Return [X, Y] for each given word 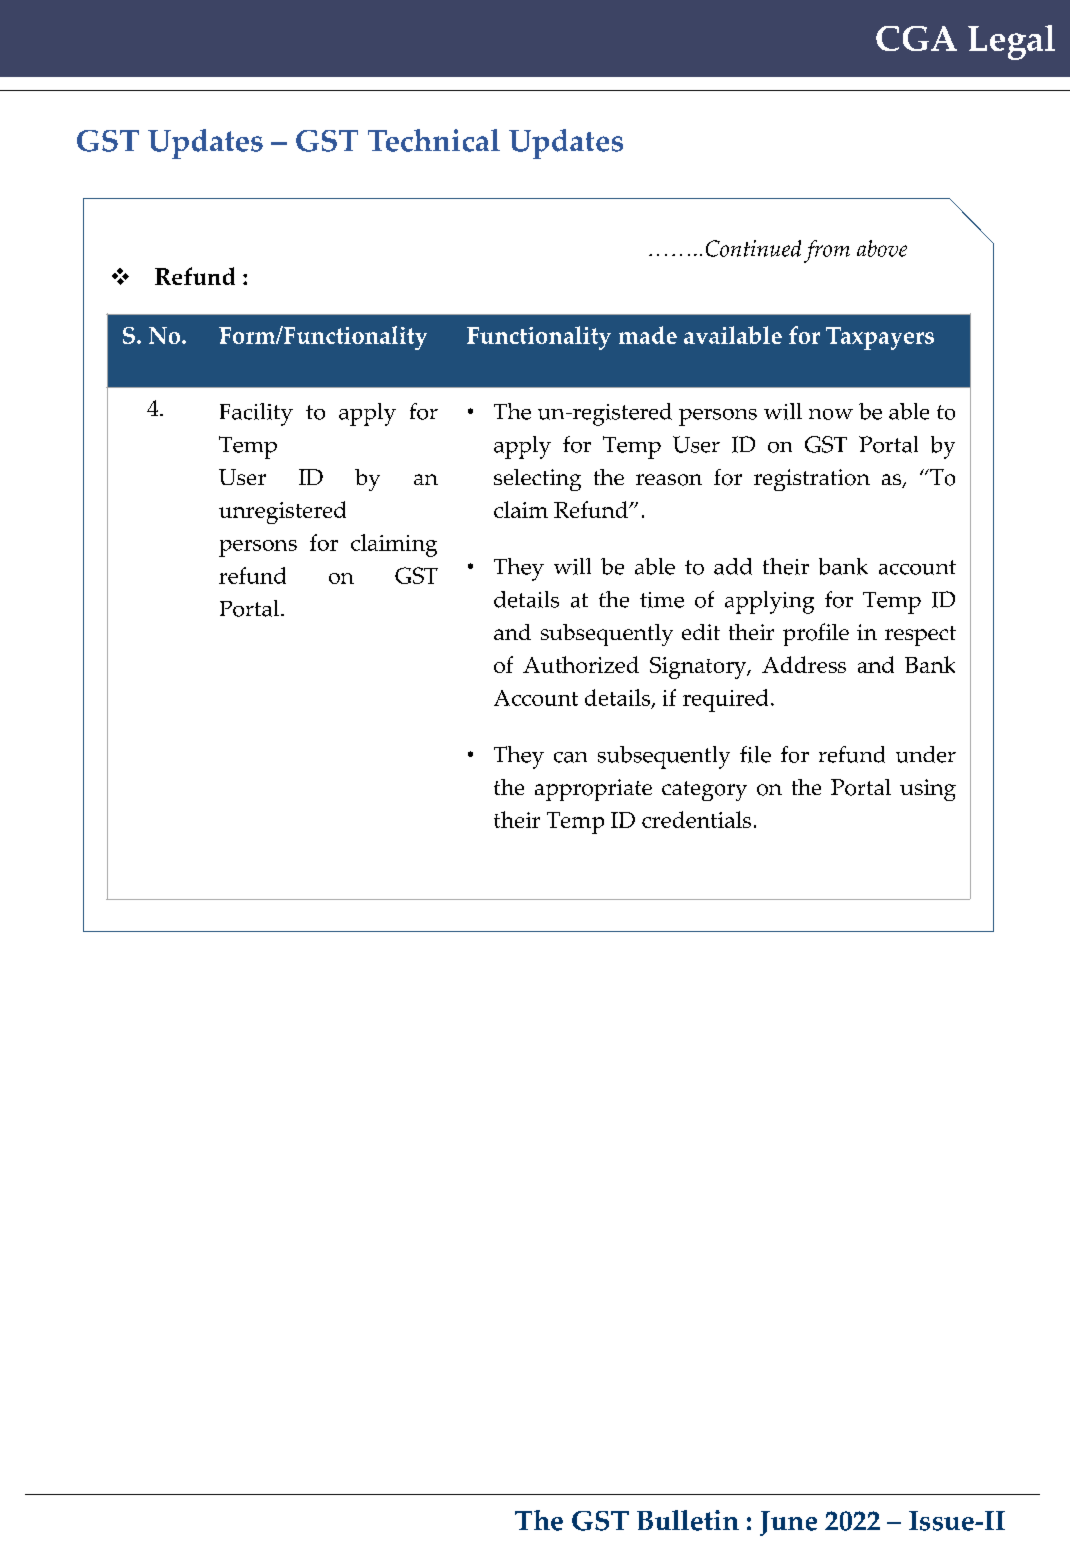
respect [920, 636]
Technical [434, 140]
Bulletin [688, 1520]
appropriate [593, 790]
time [662, 600]
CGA [916, 38]
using [928, 790]
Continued [753, 248]
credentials [696, 819]
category [704, 791]
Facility [256, 414]
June [788, 1523]
